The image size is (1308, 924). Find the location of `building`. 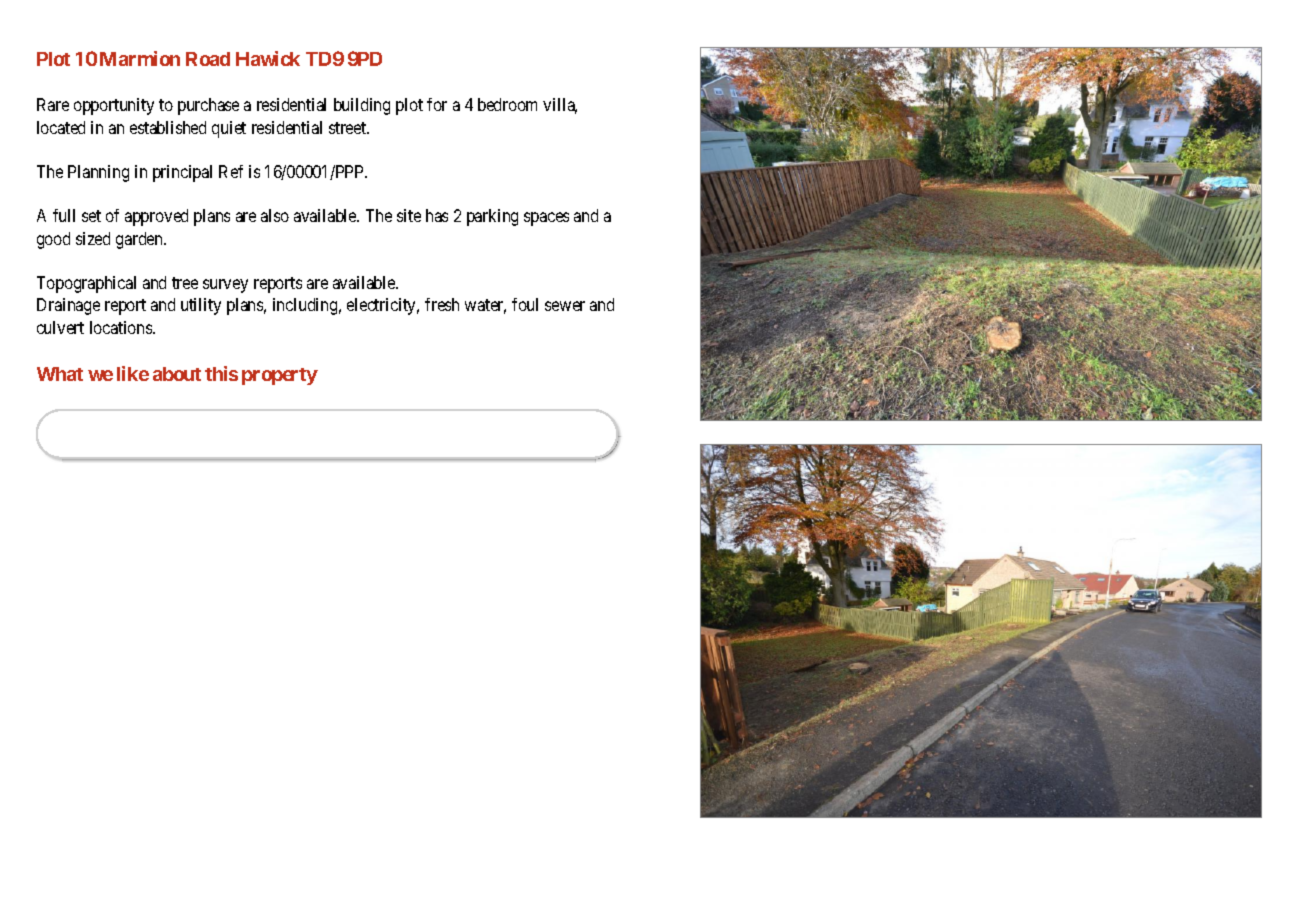

building is located at coordinates (362, 106).
